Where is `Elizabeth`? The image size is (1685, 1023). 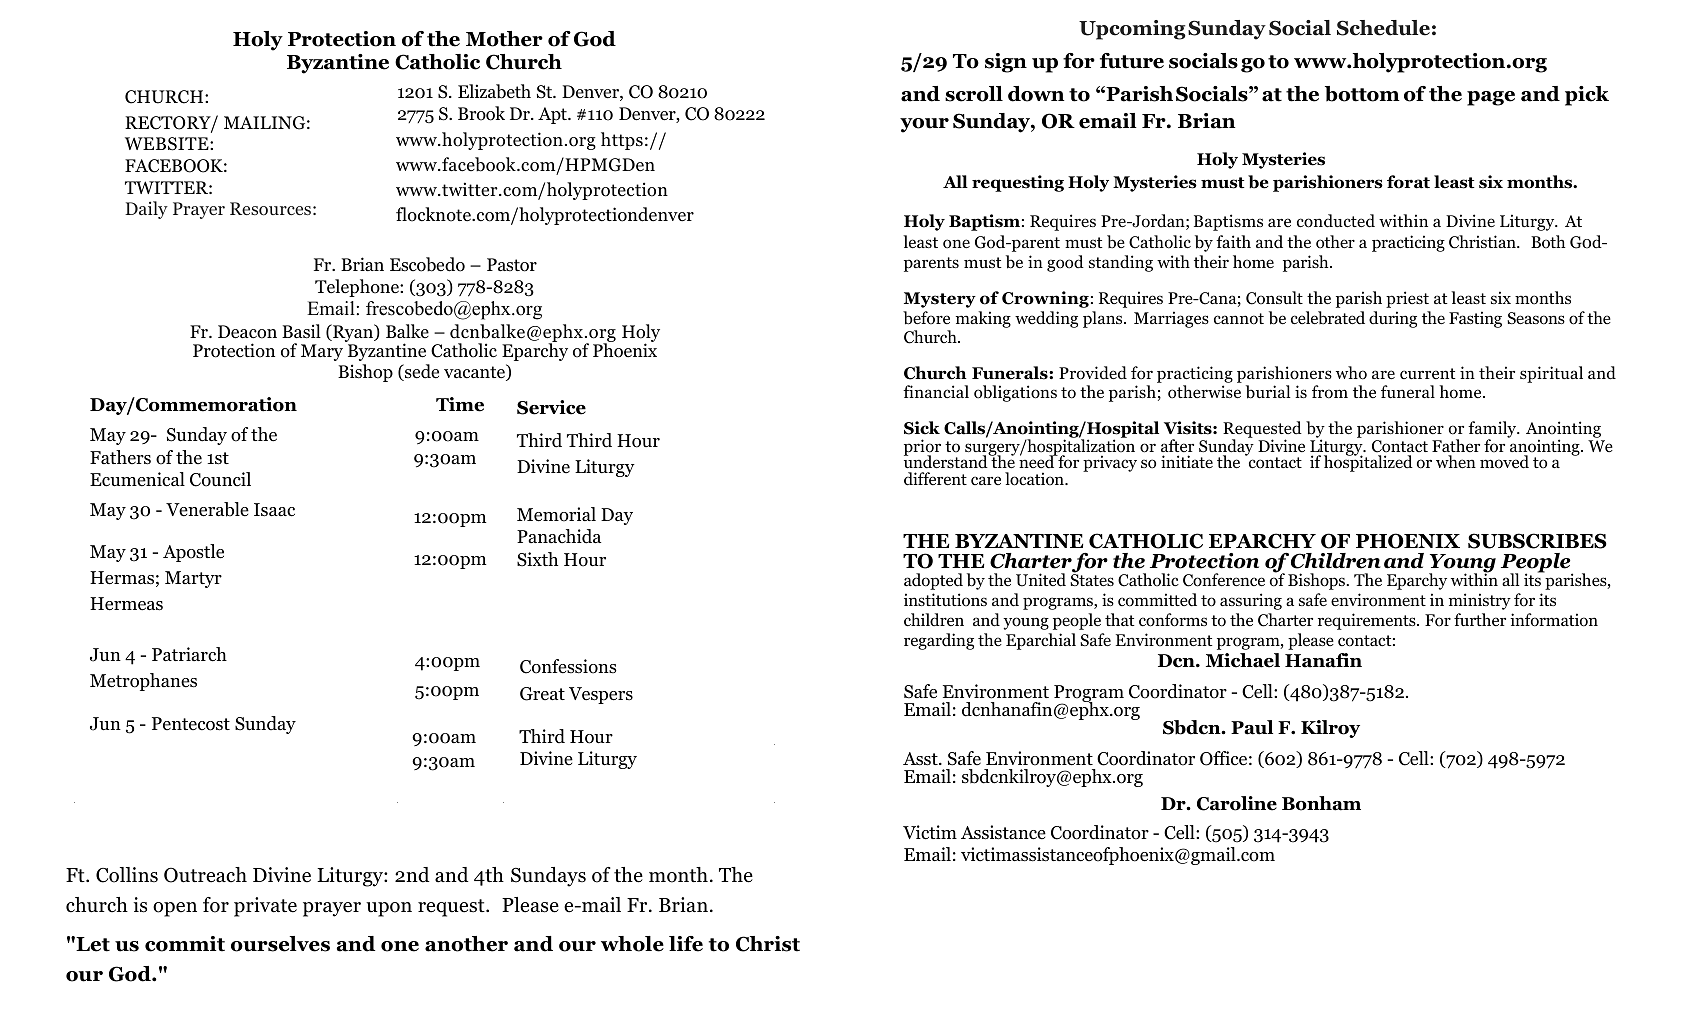 Elizabeth is located at coordinates (494, 91).
